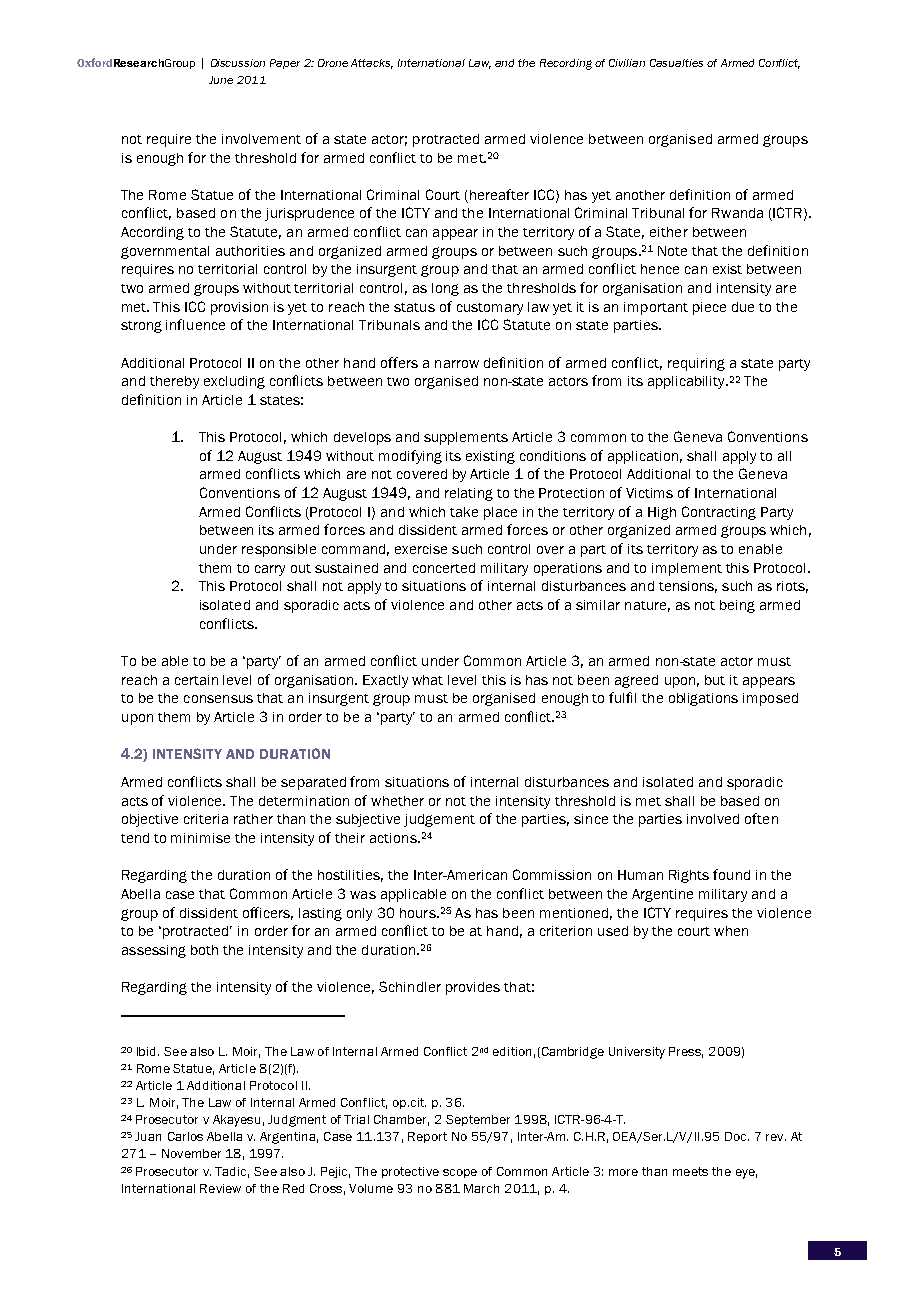 This screenshot has width=924, height=1308. What do you see at coordinates (191, 1153) in the screenshot?
I see `November` at bounding box center [191, 1153].
